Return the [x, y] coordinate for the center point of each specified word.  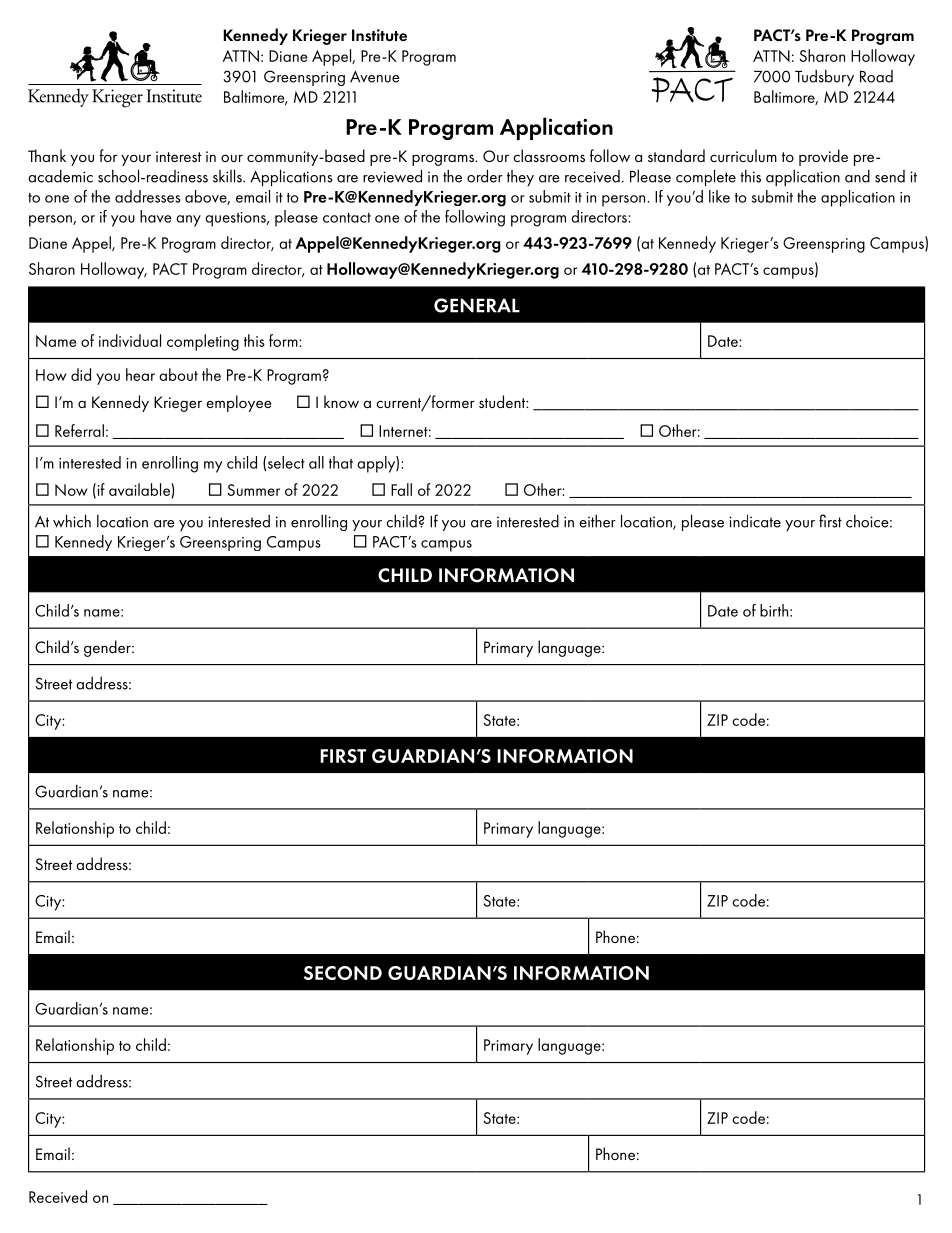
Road [876, 76]
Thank [47, 155]
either [597, 521]
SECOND [343, 973]
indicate [755, 521]
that [341, 462]
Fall [401, 489]
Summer [253, 490]
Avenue [375, 76]
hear [140, 374]
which [72, 521]
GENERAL [477, 305]
